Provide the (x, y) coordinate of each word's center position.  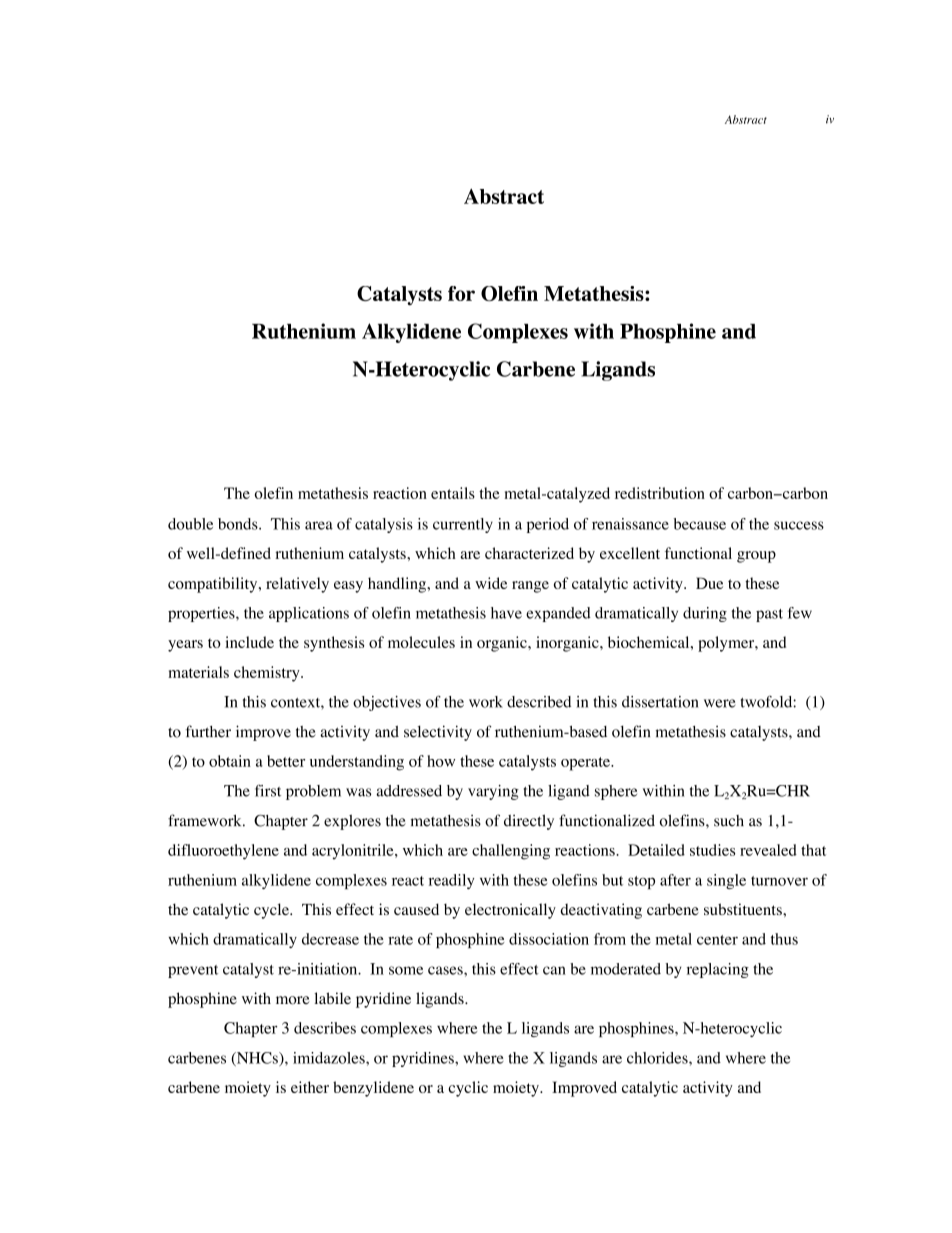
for (461, 293)
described (539, 702)
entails (453, 493)
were (719, 703)
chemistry (268, 674)
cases (446, 970)
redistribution (660, 493)
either (310, 1087)
